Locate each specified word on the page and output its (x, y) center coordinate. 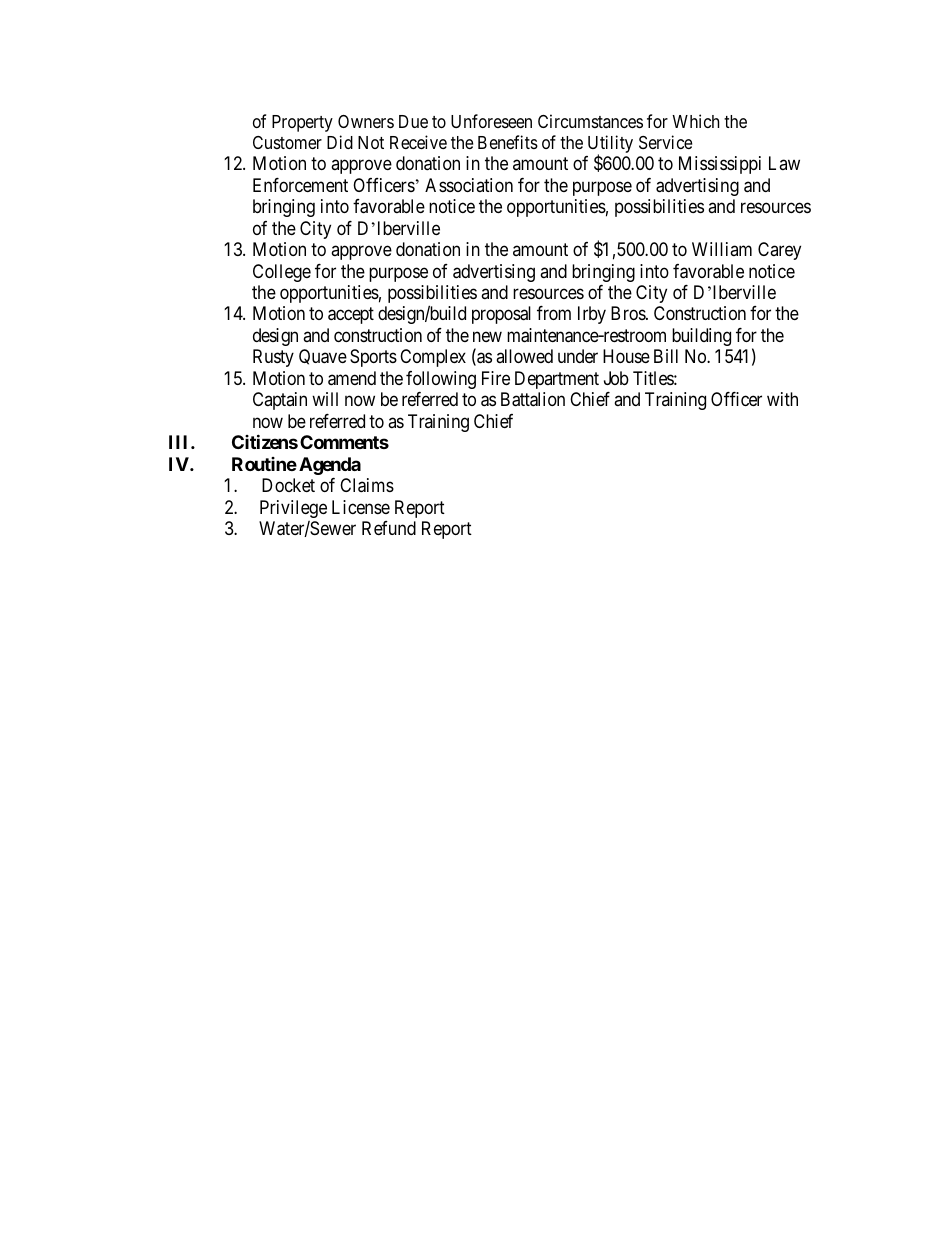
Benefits (508, 142)
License (361, 507)
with (782, 399)
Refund (389, 528)
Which (695, 121)
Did (340, 142)
